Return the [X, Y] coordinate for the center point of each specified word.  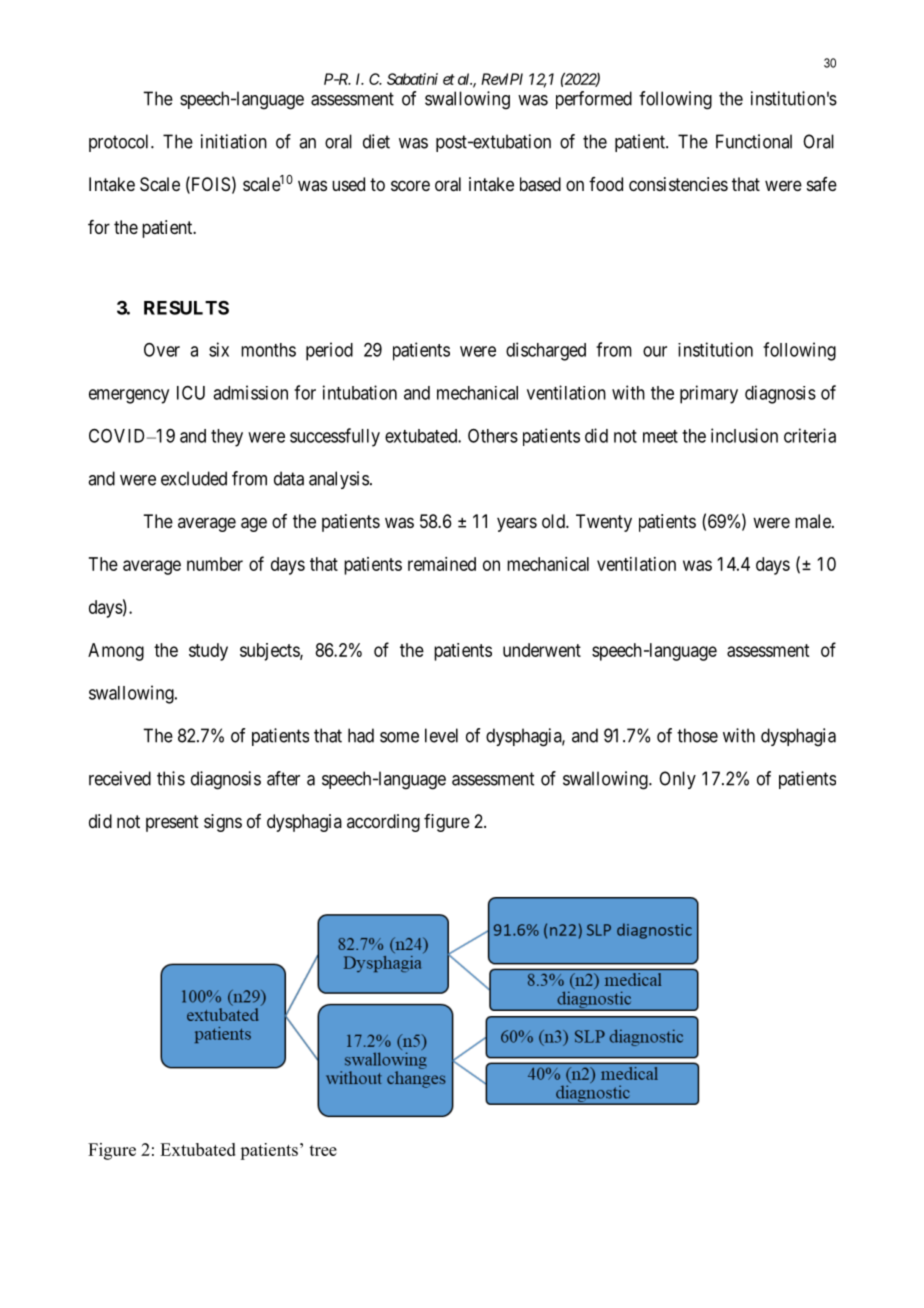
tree [323, 1150]
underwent [542, 650]
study [208, 652]
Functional [754, 141]
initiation [234, 141]
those [697, 735]
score [410, 185]
